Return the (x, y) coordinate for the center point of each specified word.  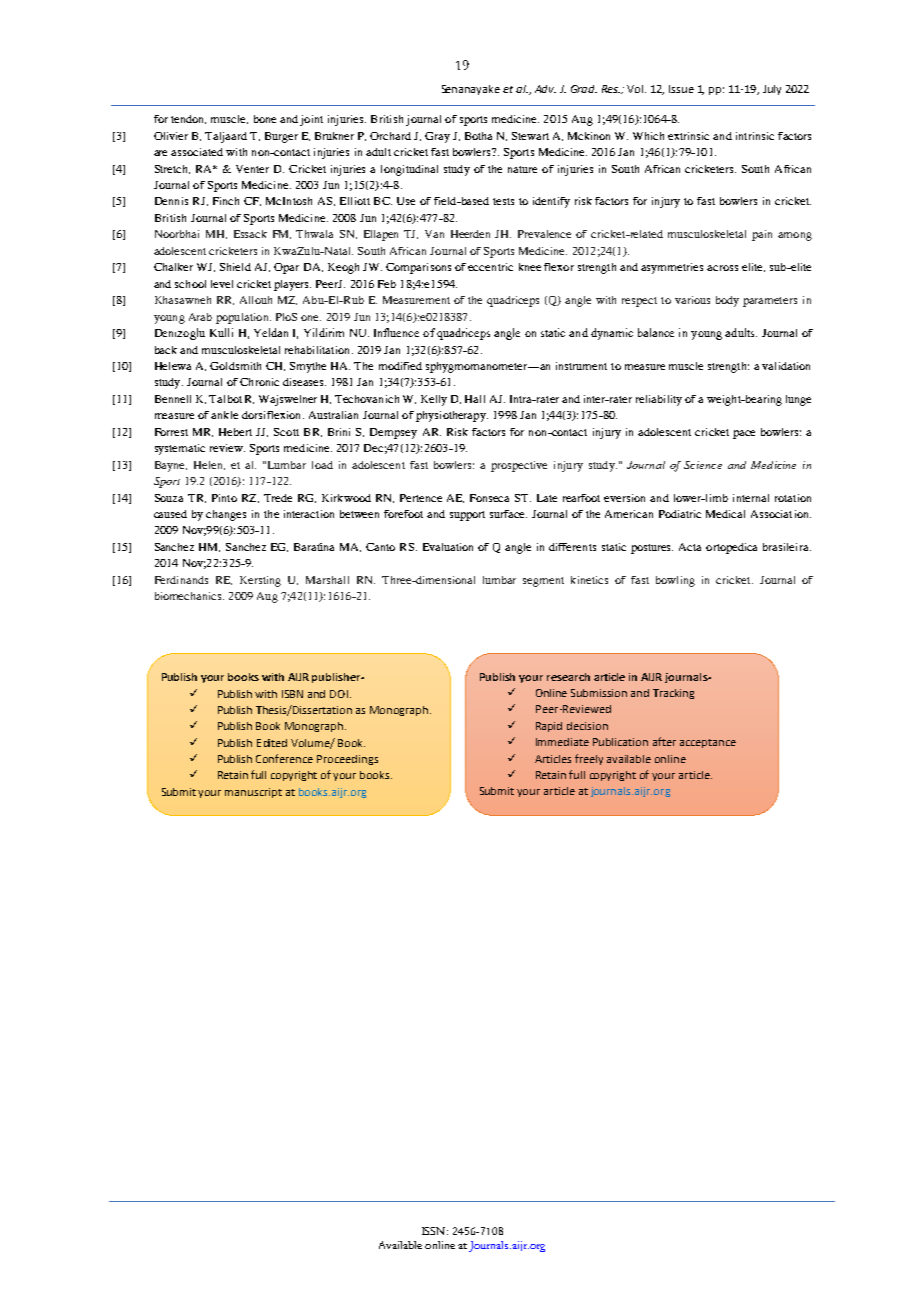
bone (265, 119)
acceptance (708, 743)
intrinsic (755, 136)
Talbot (225, 399)
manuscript (253, 793)
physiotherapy (452, 416)
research (568, 677)
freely (589, 759)
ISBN (292, 694)
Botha (478, 136)
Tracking (673, 694)
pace (744, 434)
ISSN (435, 1231)
